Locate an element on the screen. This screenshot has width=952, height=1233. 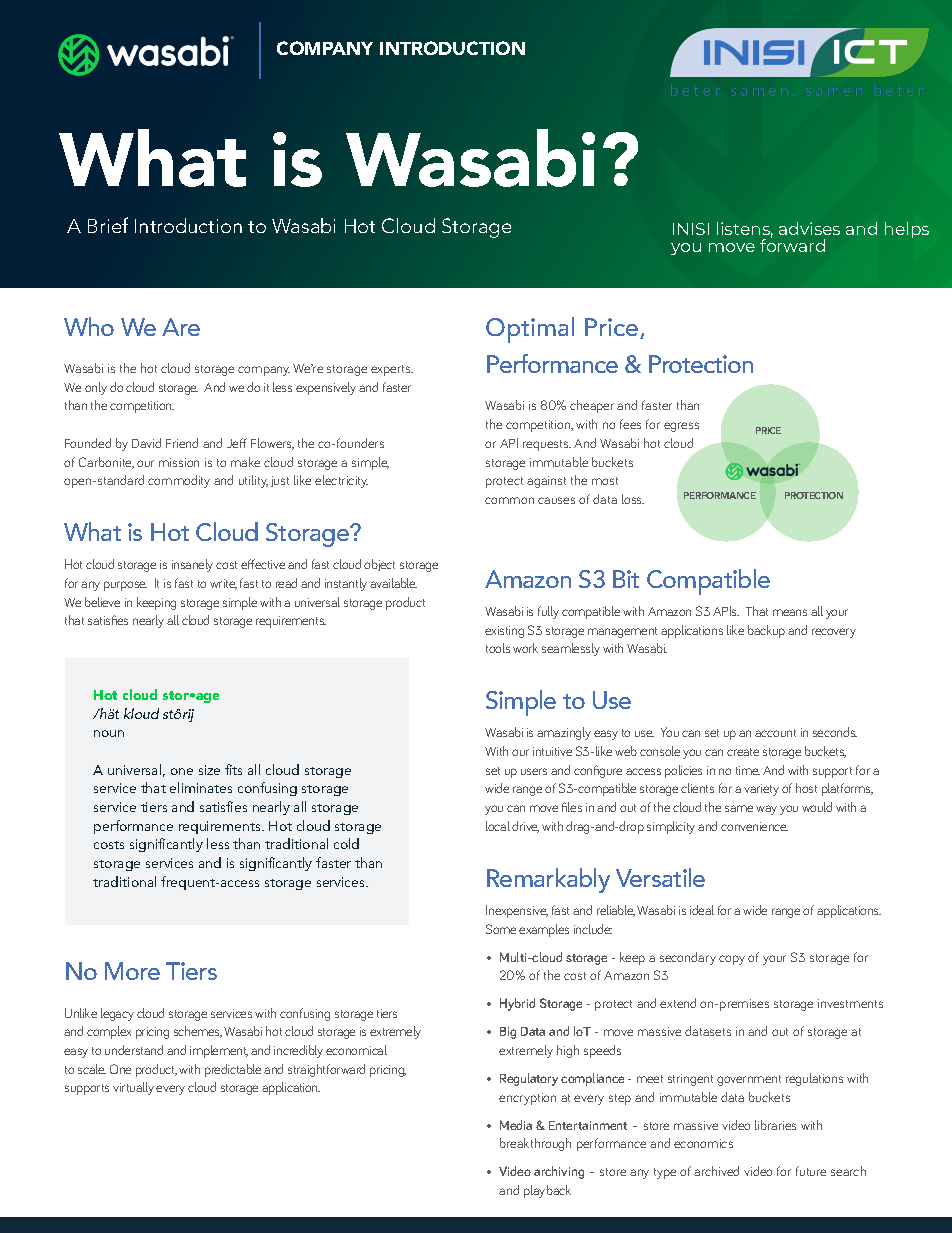
eliminates is located at coordinates (201, 787).
